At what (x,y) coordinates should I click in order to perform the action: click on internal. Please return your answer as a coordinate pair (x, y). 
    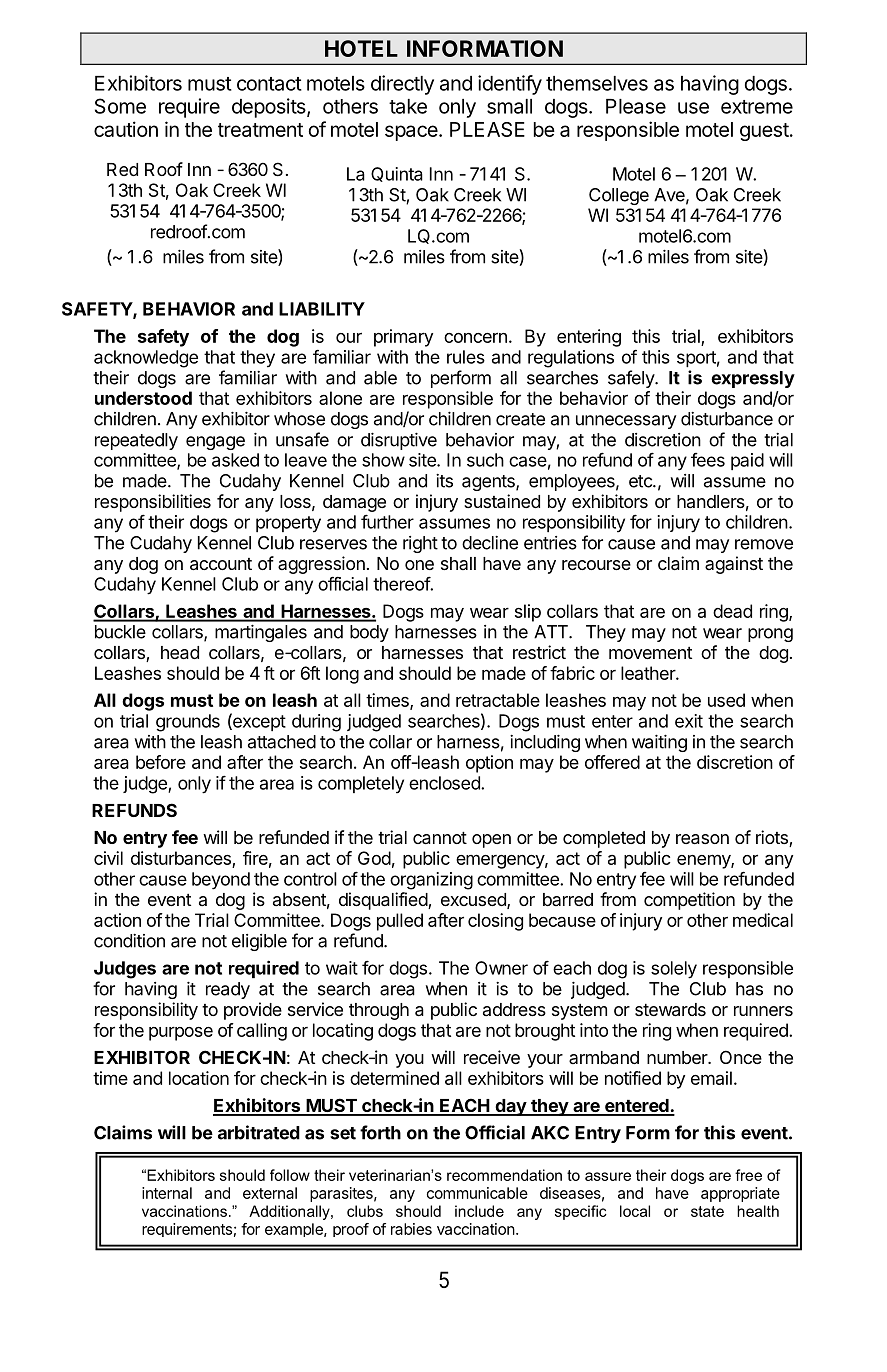
    Looking at the image, I should click on (167, 1193).
